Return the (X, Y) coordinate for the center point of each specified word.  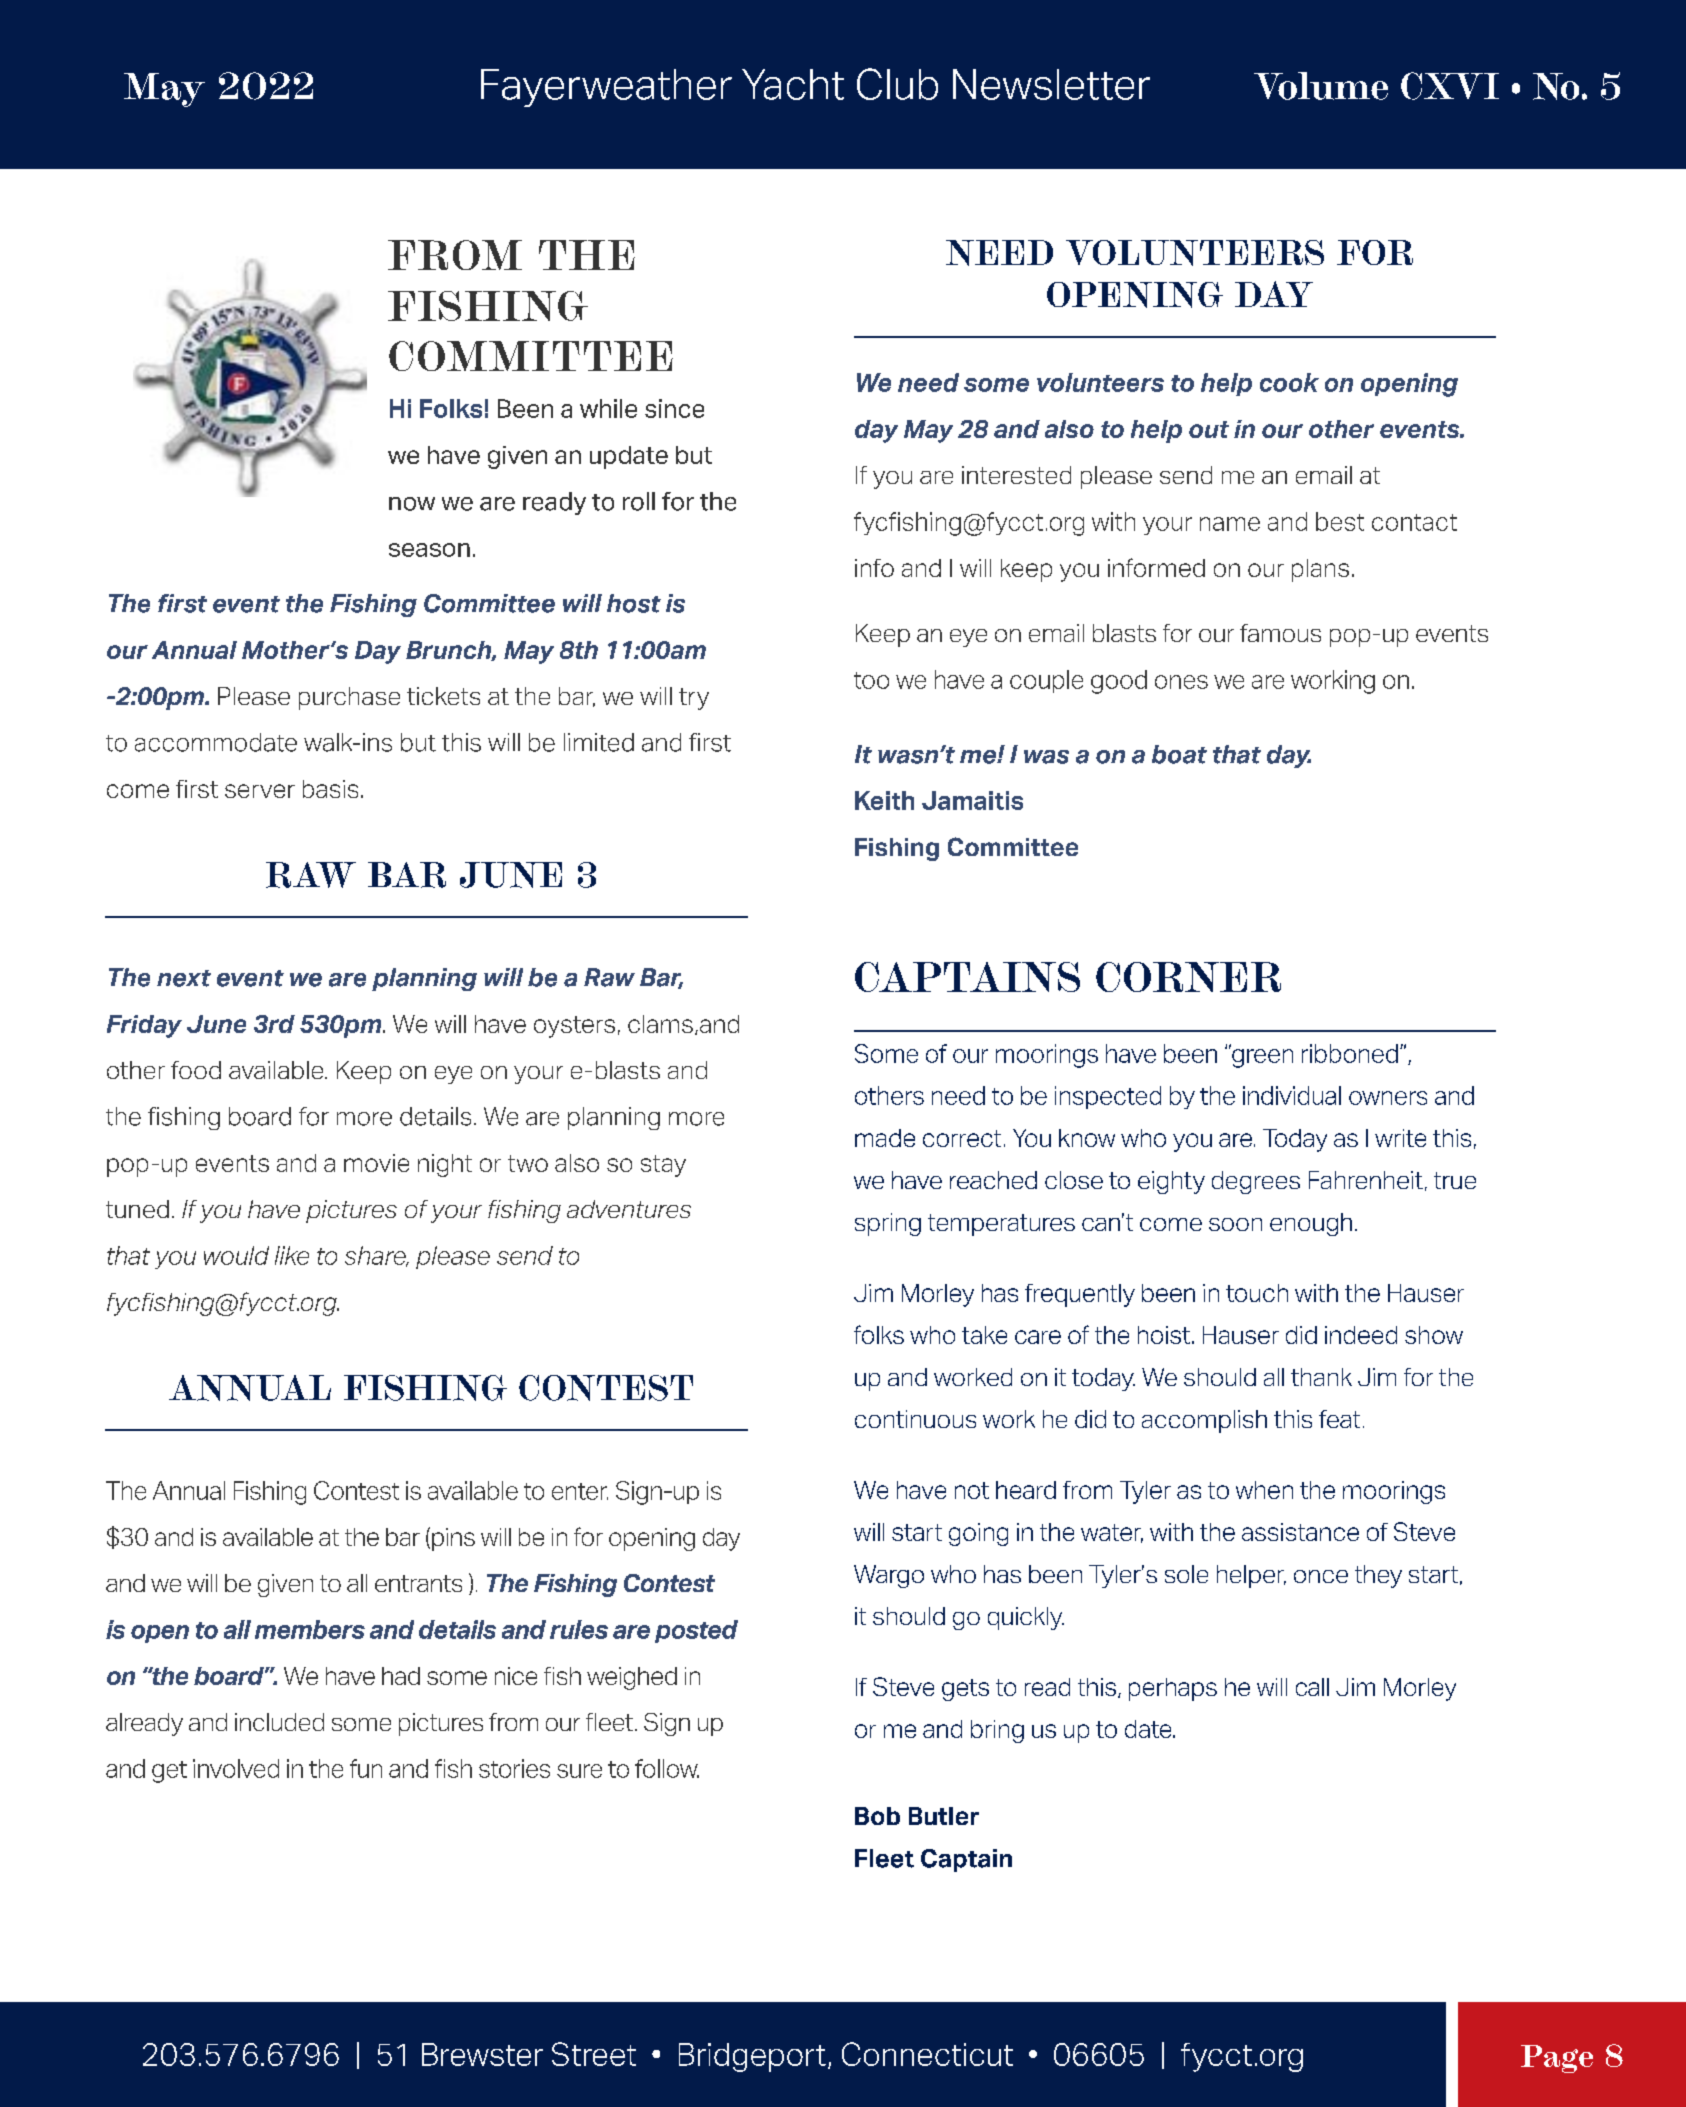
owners (1388, 1098)
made (885, 1138)
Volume (1321, 86)
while (608, 408)
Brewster (482, 2054)
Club (897, 84)
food (196, 1070)
